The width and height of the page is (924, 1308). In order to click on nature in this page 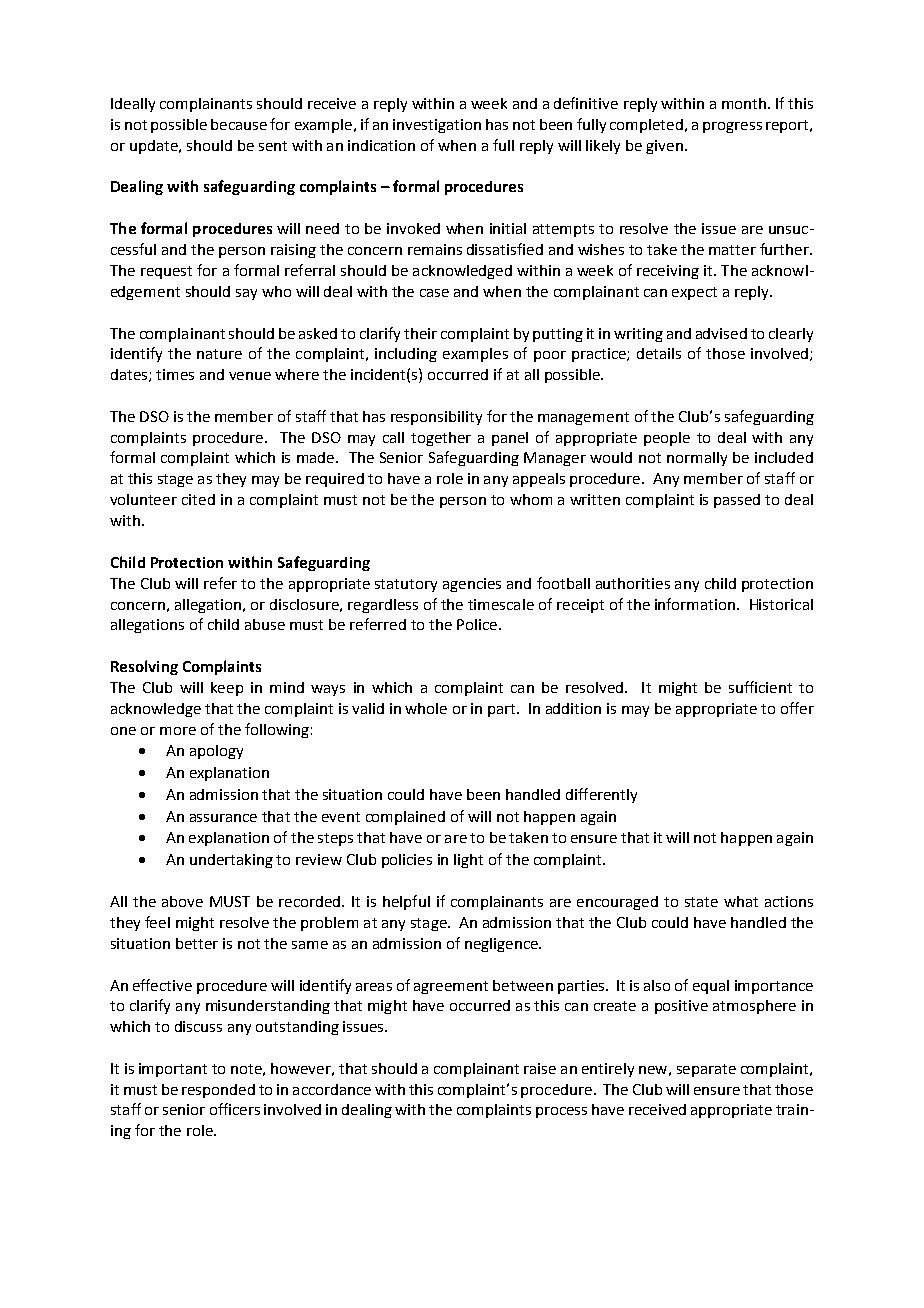, I will do `click(219, 354)`.
